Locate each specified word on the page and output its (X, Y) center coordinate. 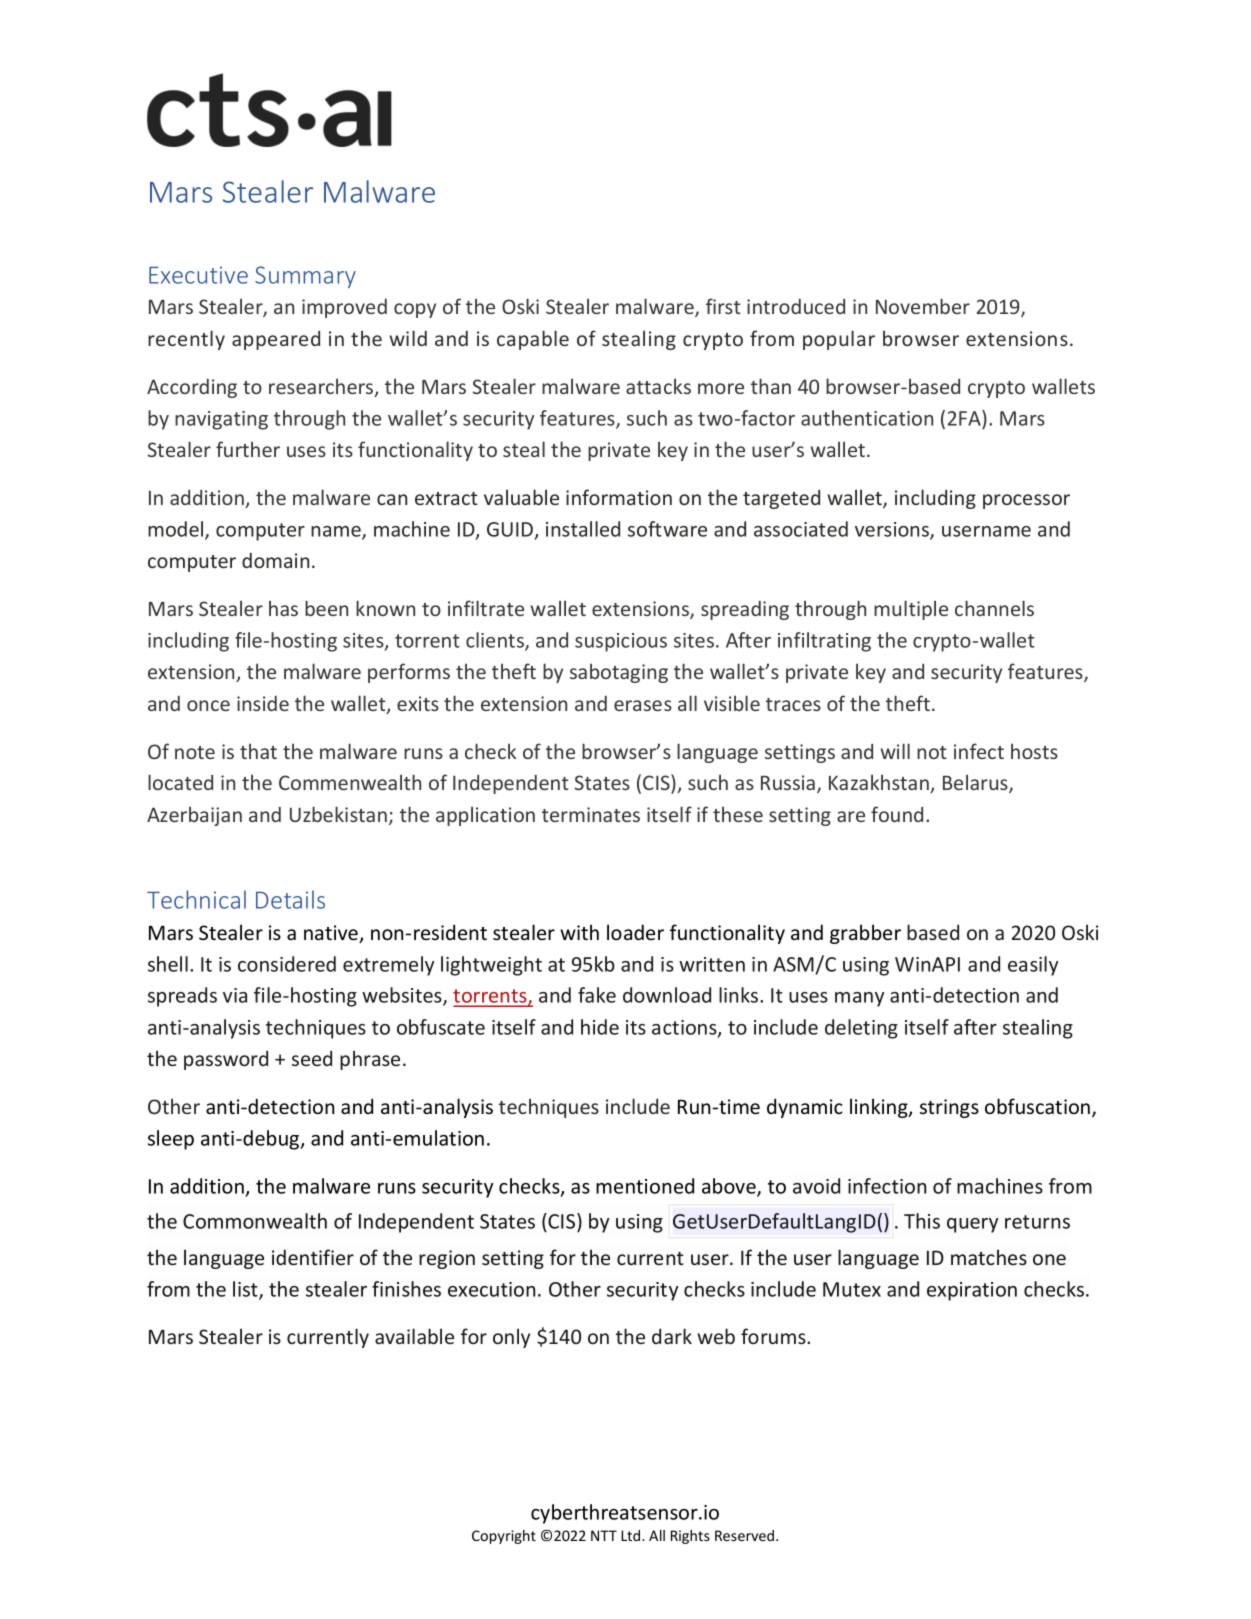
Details (290, 899)
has (283, 608)
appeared (276, 340)
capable (533, 340)
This (922, 1221)
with (579, 932)
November (923, 306)
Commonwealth (255, 1221)
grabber (865, 934)
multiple (911, 610)
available (414, 1336)
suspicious (621, 642)
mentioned (645, 1186)
